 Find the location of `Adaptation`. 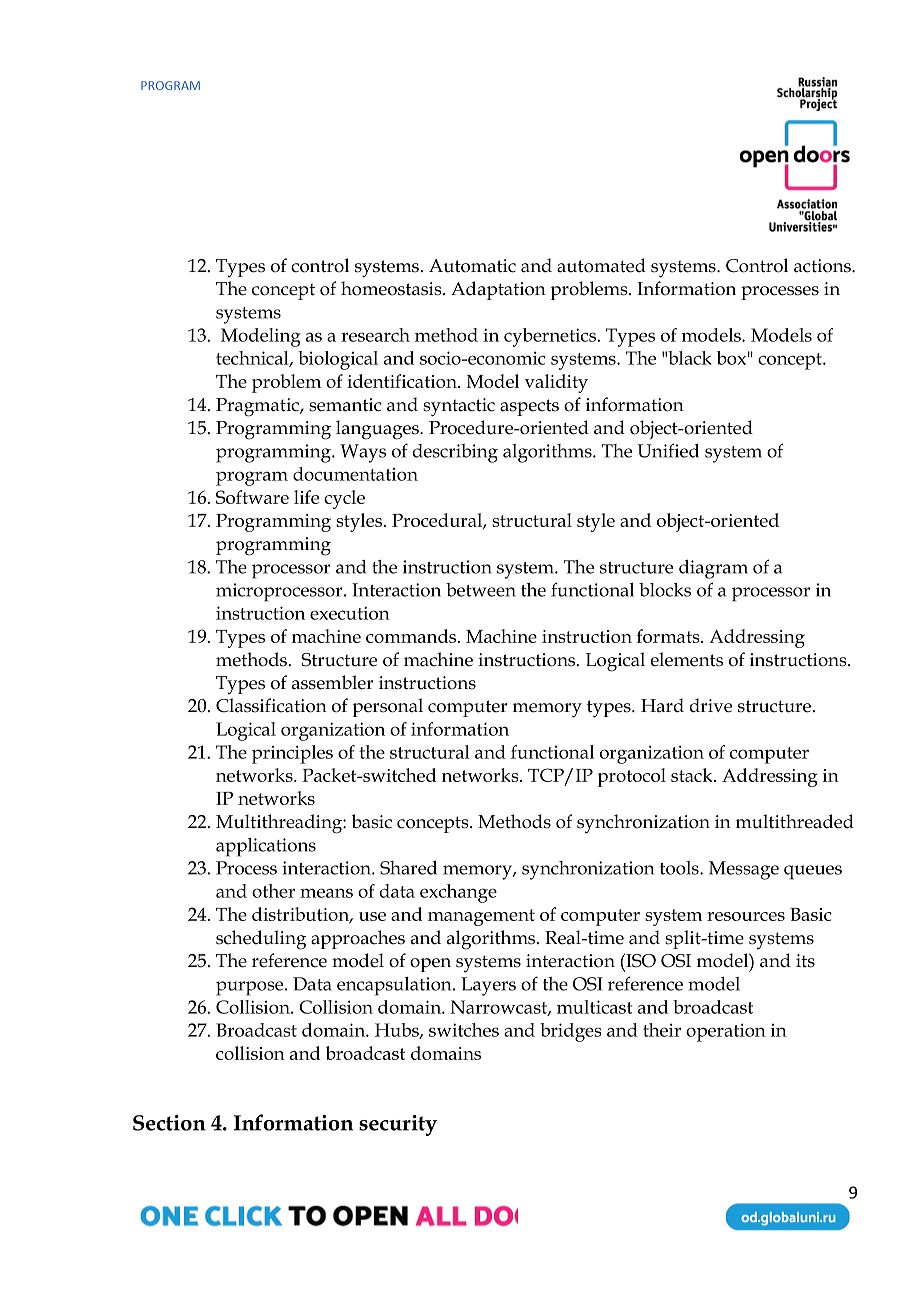

Adaptation is located at coordinates (498, 290).
